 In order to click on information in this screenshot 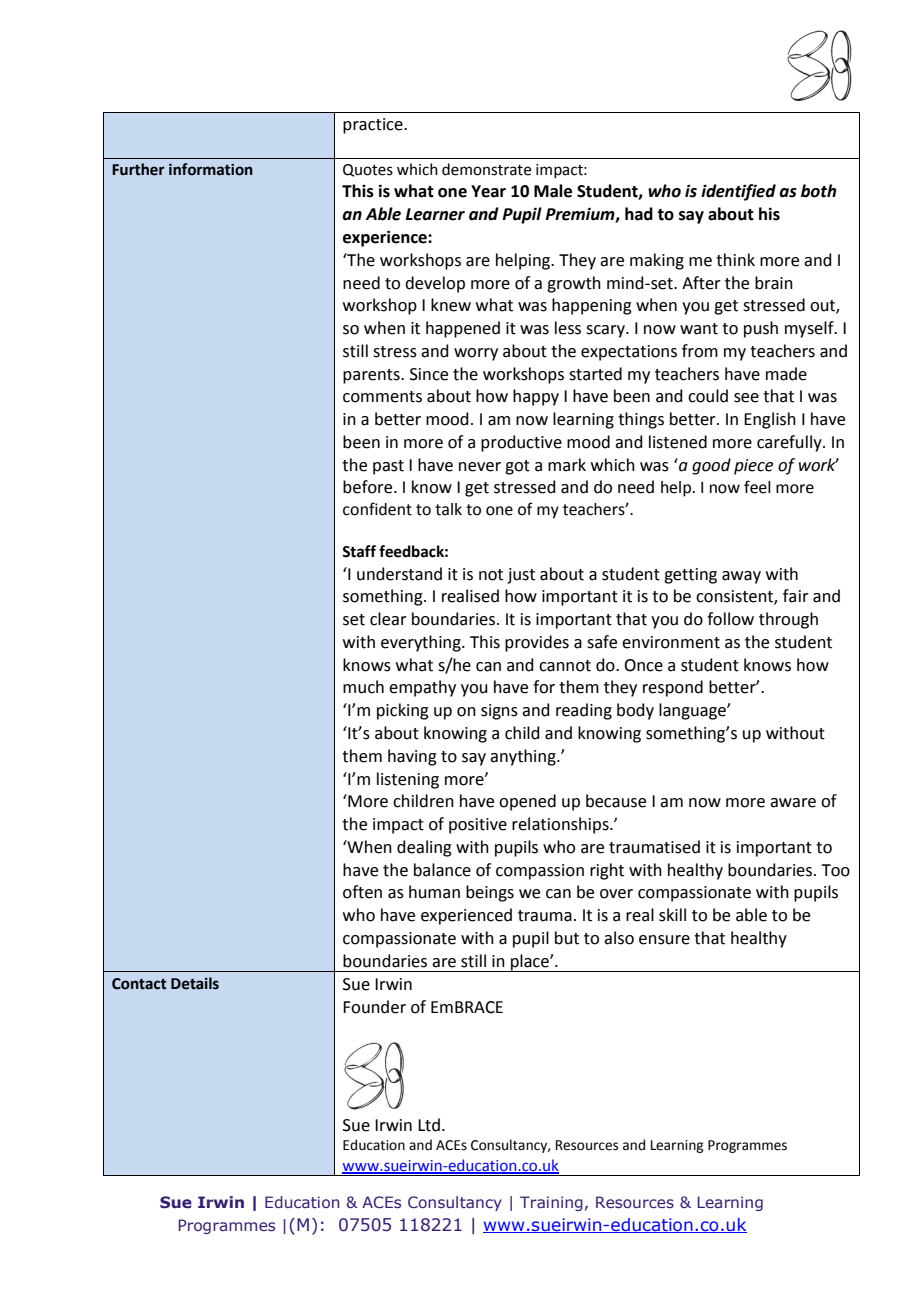, I will do `click(211, 169)`.
